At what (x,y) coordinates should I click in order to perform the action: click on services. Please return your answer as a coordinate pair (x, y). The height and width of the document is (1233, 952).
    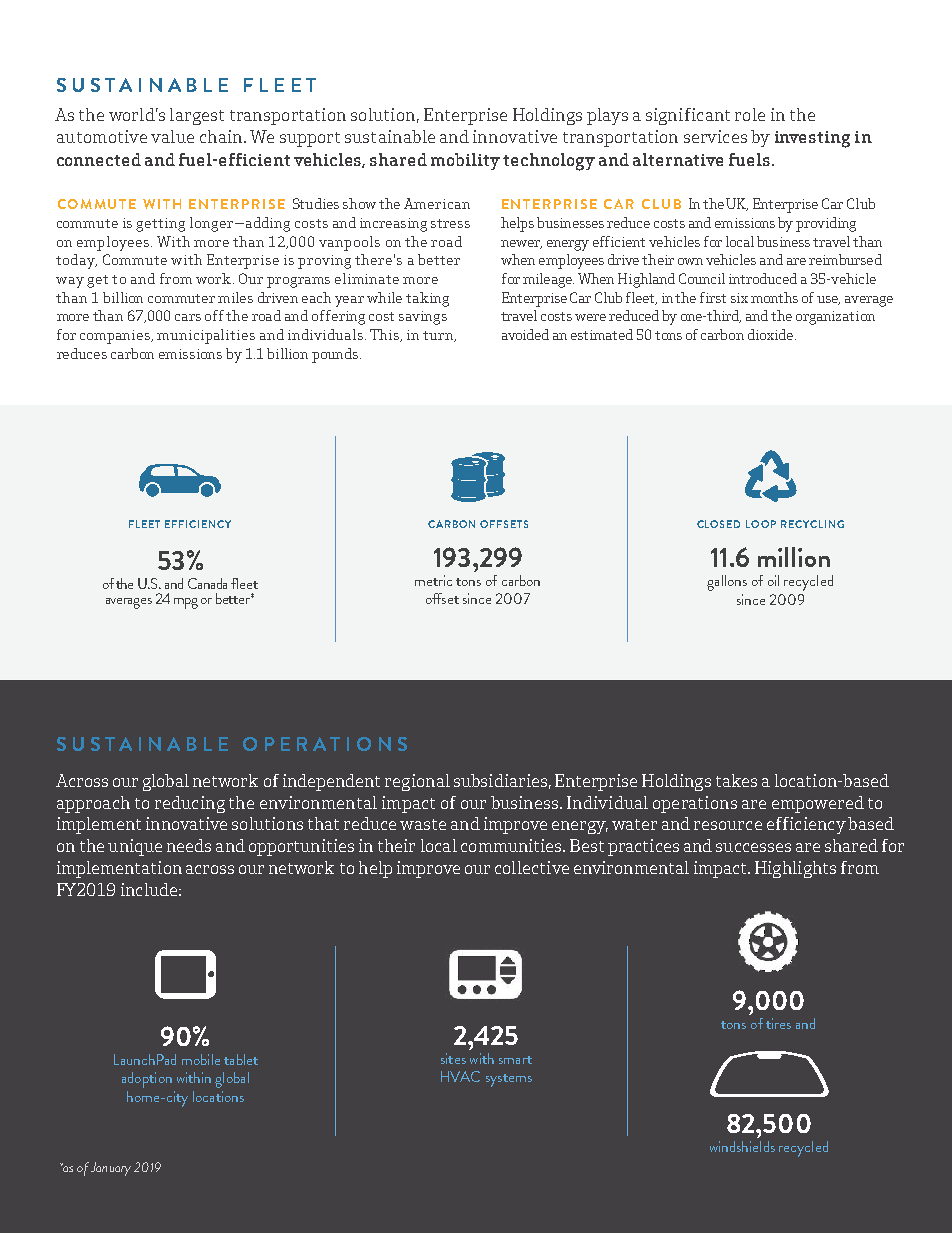
    Looking at the image, I should click on (715, 136).
